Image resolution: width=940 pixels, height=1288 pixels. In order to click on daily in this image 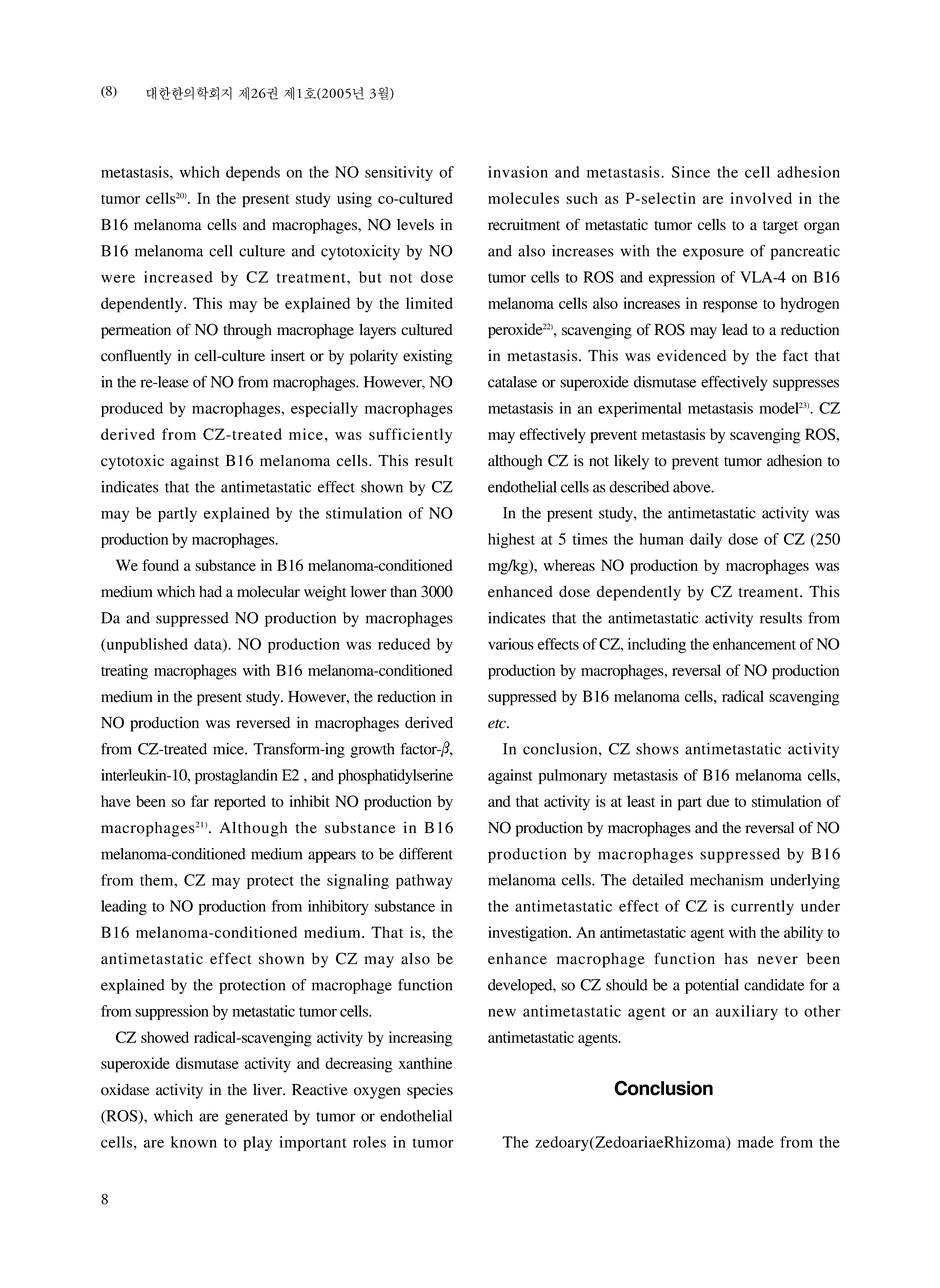, I will do `click(706, 540)`.
